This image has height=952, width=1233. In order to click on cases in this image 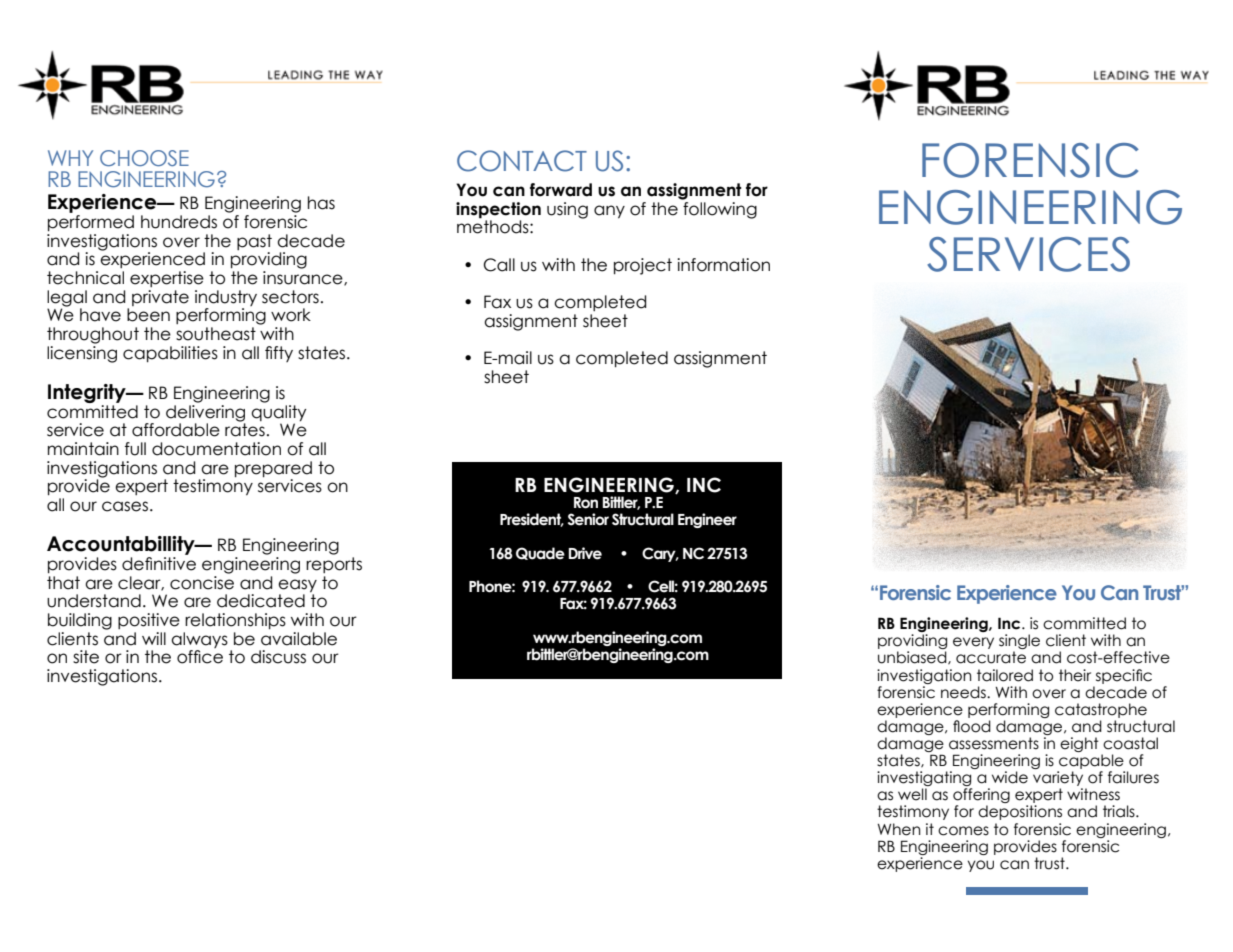, I will do `click(125, 506)`.
